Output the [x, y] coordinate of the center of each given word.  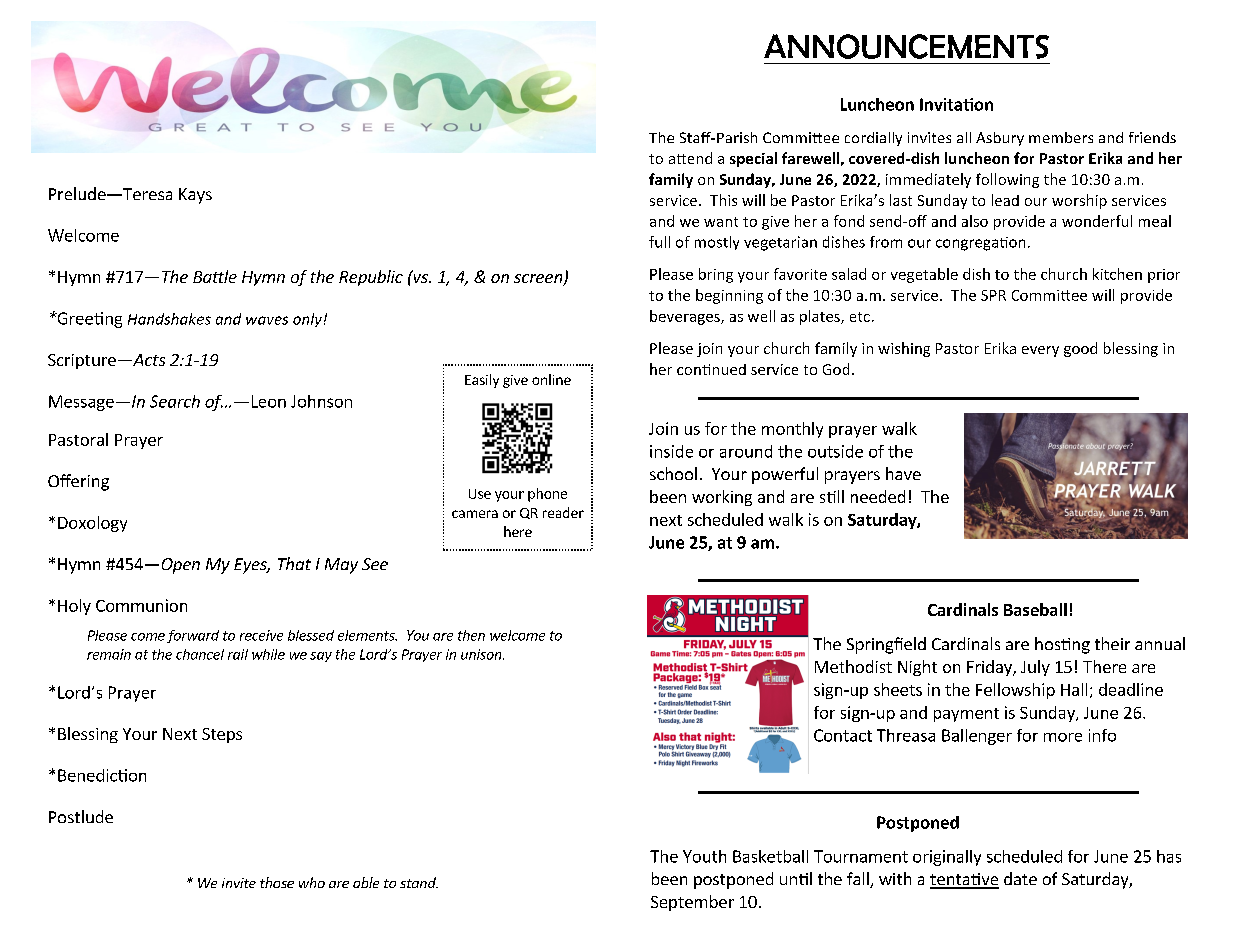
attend [690, 158]
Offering [78, 482]
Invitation [956, 104]
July [1035, 668]
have [903, 473]
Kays [195, 196]
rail [238, 654]
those [277, 882]
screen [539, 280]
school [673, 473]
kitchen [1117, 274]
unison [482, 654]
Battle [215, 276]
